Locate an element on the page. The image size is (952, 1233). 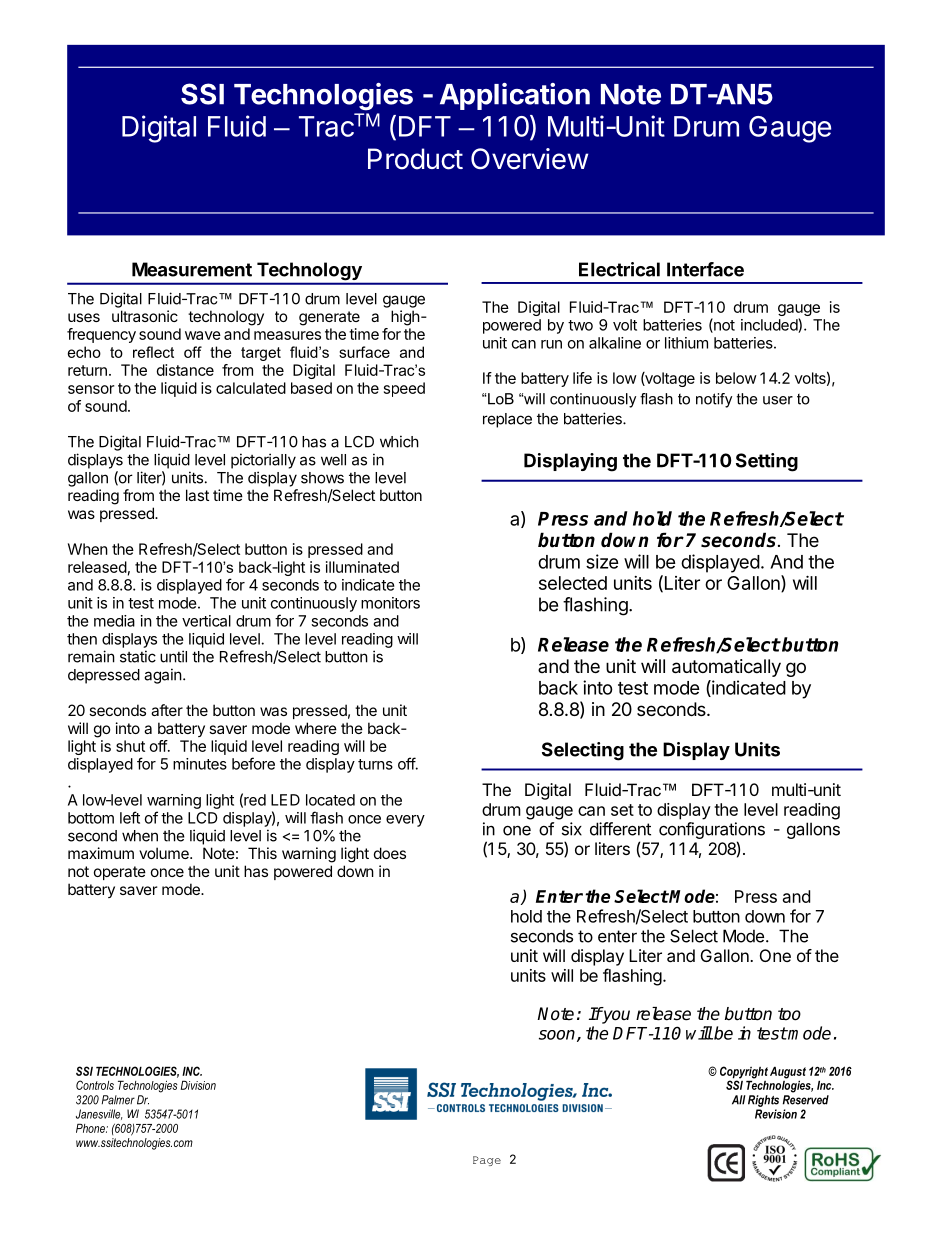
Palmer is located at coordinates (118, 1100).
